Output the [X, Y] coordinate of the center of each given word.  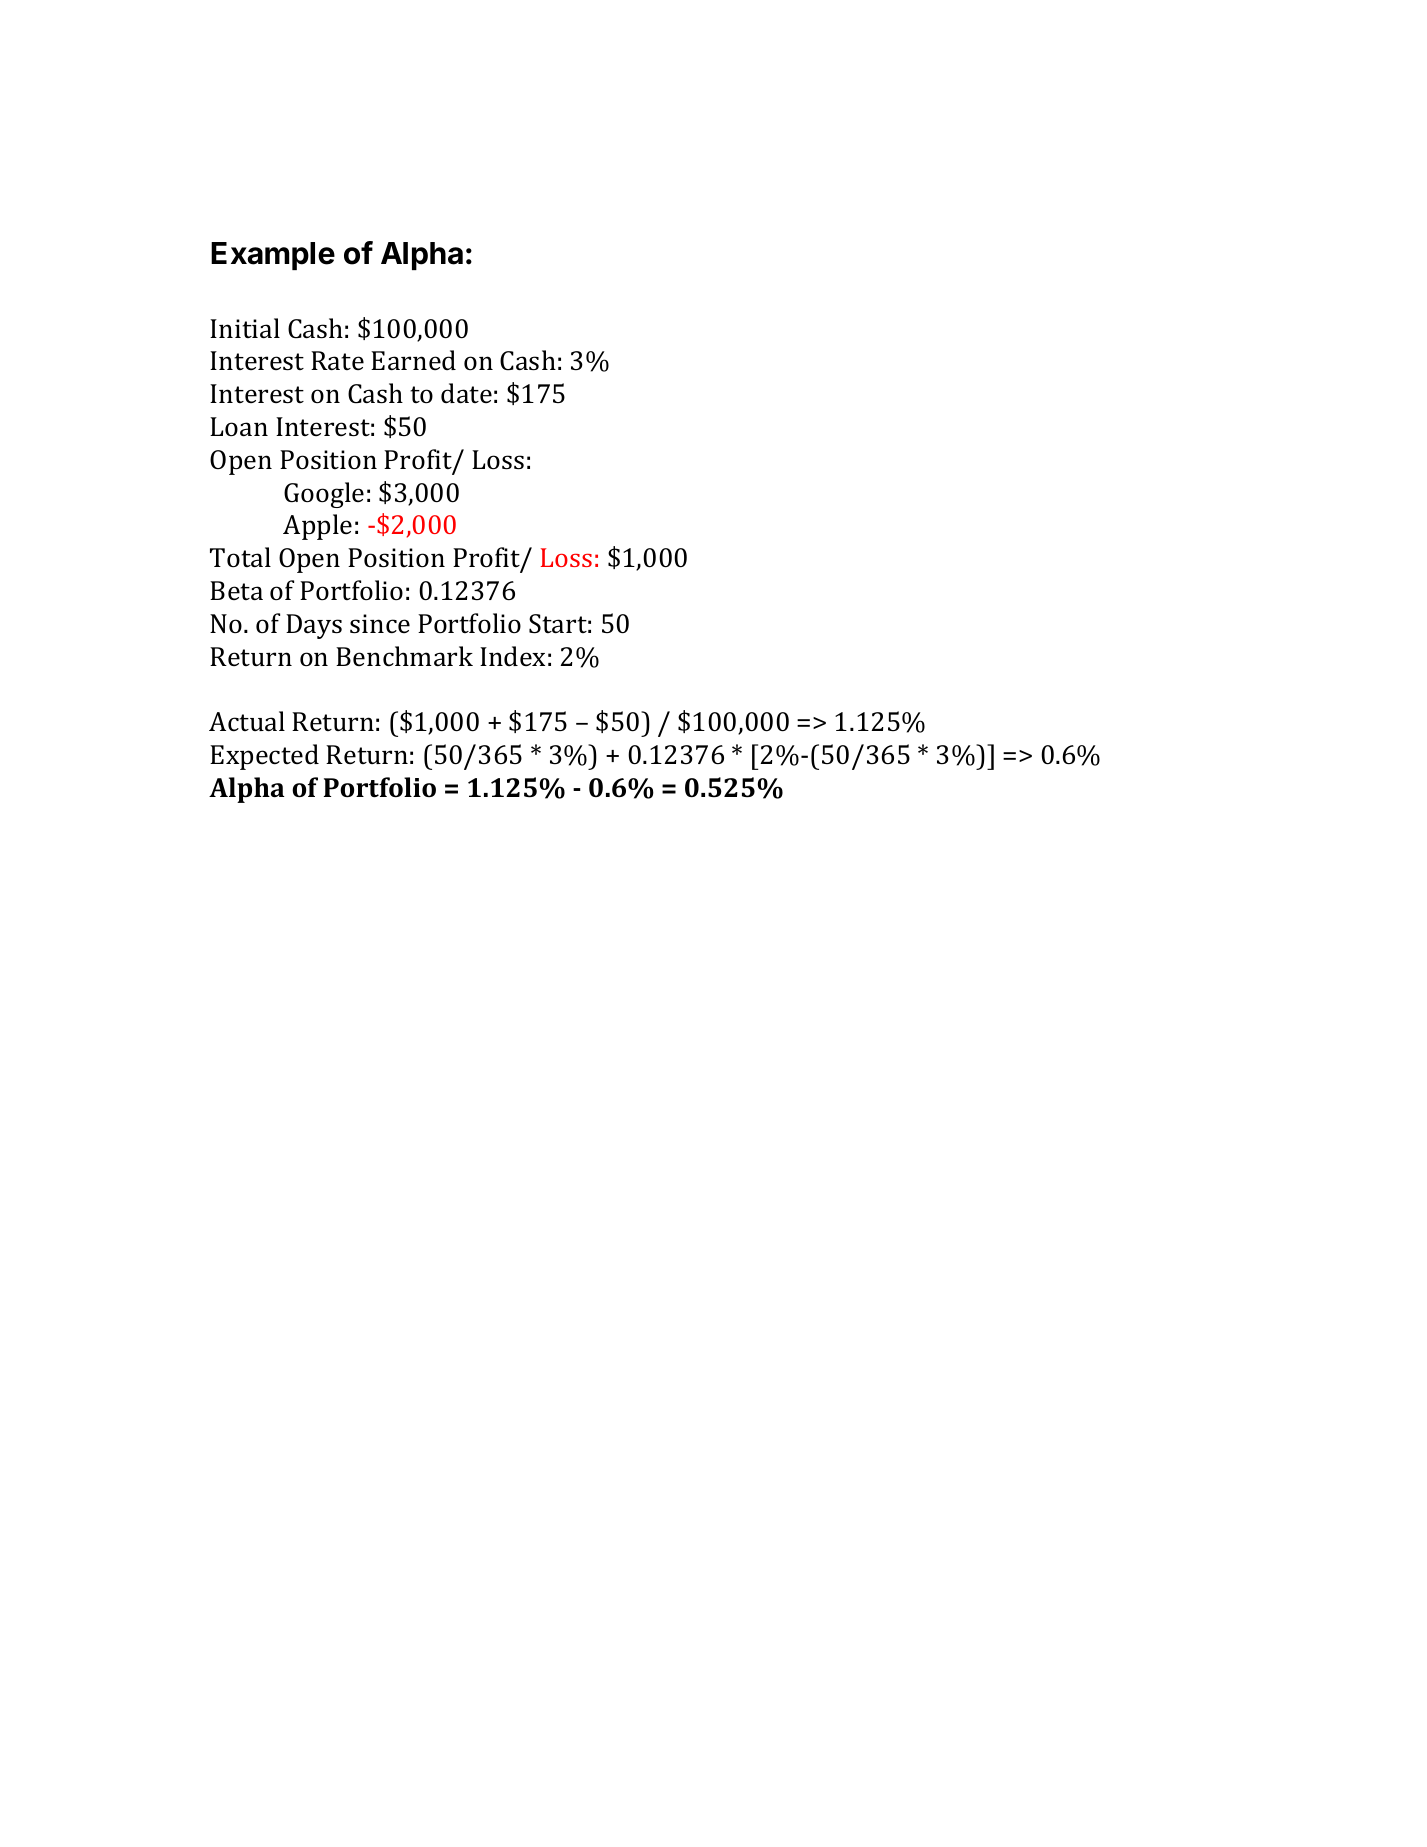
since [380, 624]
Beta [236, 591]
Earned [413, 360]
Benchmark [404, 656]
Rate [337, 361]
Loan [239, 427]
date [466, 393]
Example [273, 256]
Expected [264, 757]
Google [324, 495]
